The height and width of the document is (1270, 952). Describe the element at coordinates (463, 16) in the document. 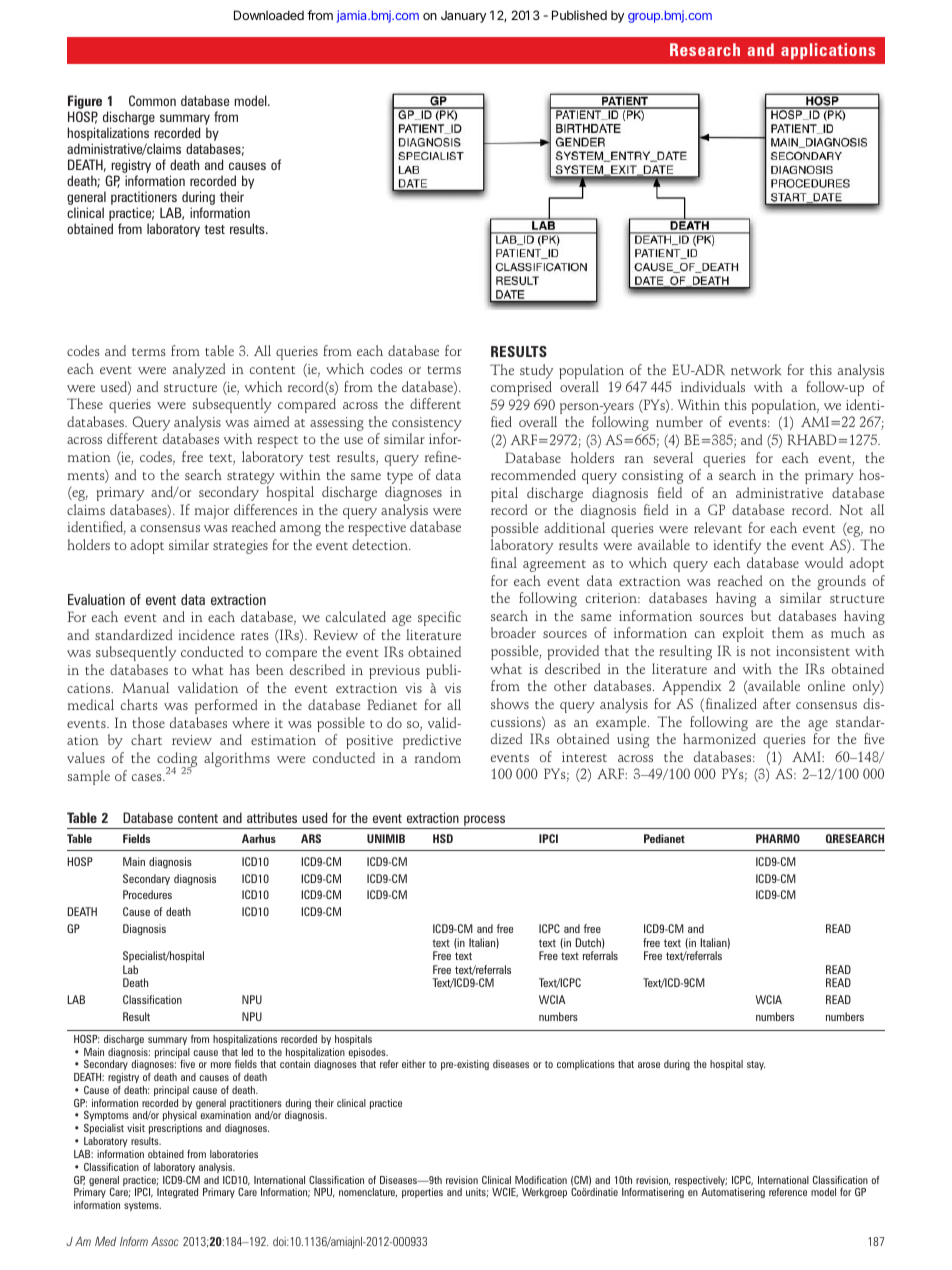

I see `January` at that location.
